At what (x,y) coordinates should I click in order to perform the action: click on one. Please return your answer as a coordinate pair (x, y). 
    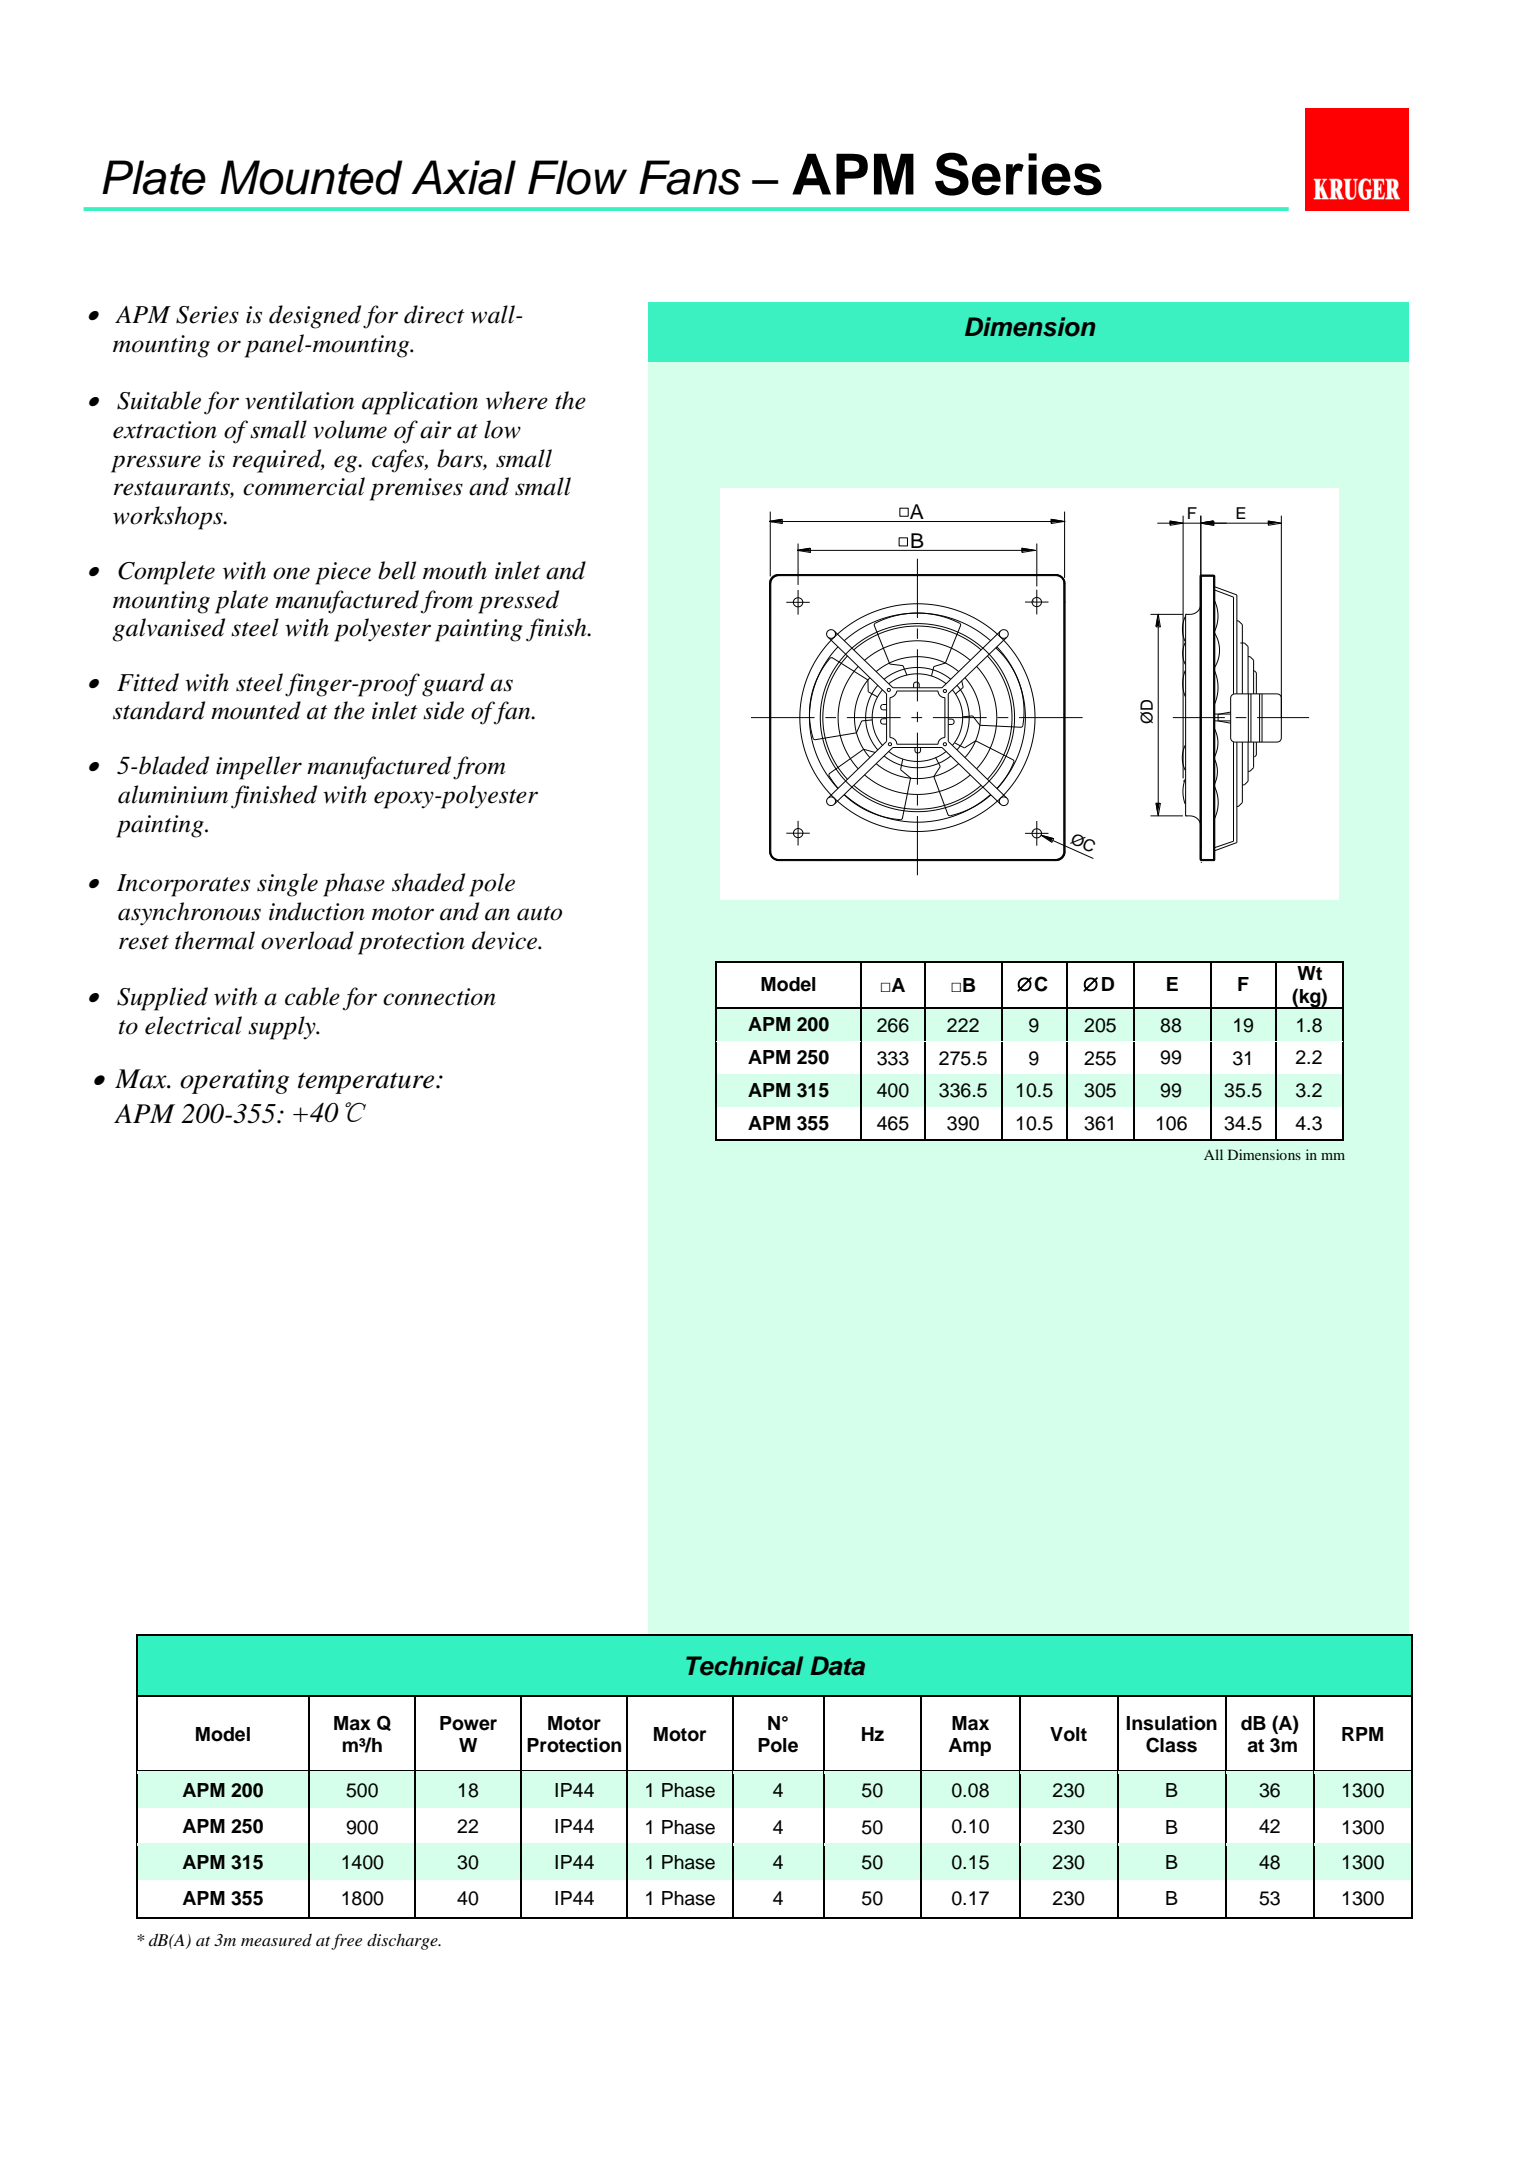
    Looking at the image, I should click on (291, 573).
